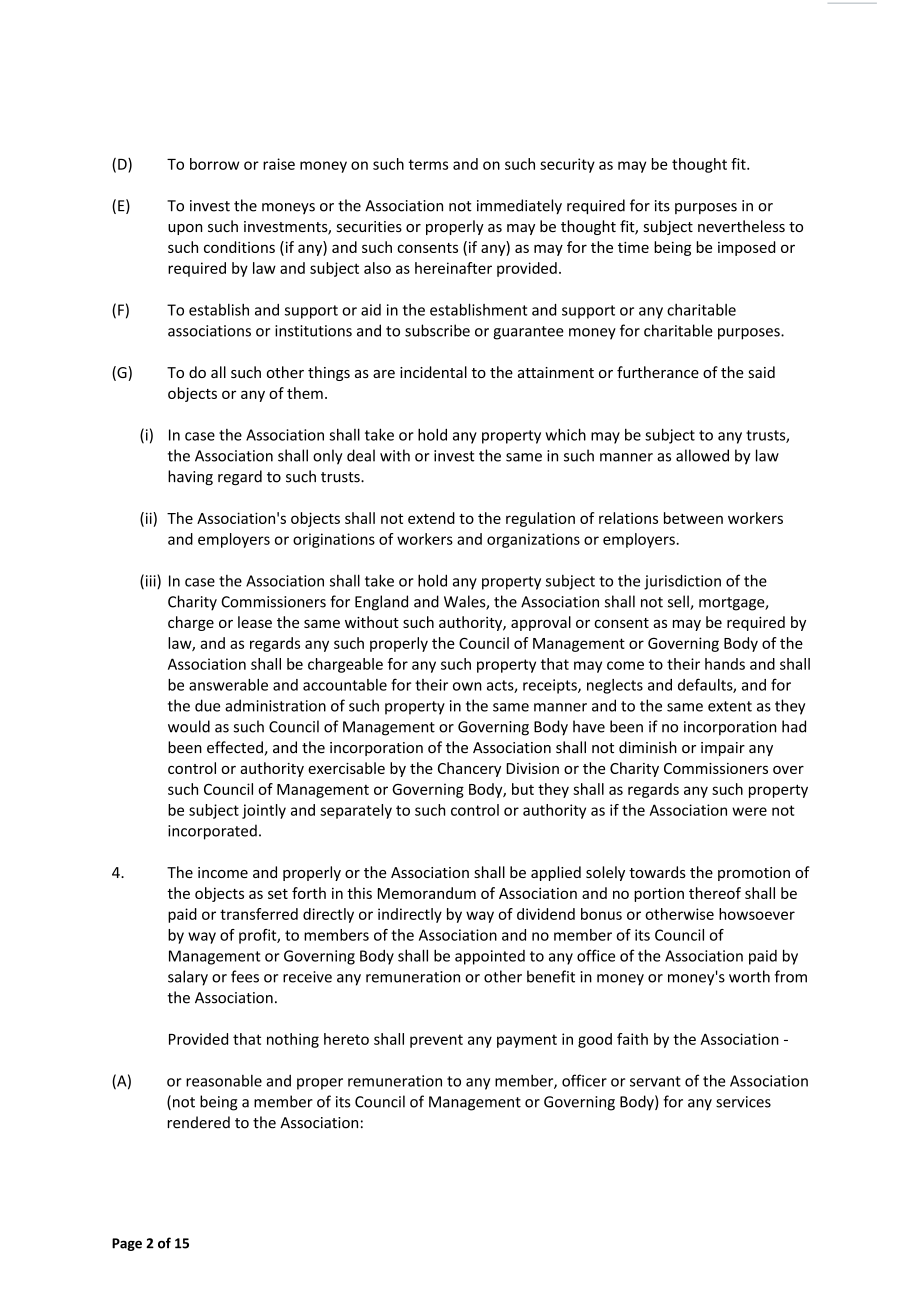 This document has height=1308, width=924. Describe the element at coordinates (743, 1102) in the document. I see `services` at that location.
